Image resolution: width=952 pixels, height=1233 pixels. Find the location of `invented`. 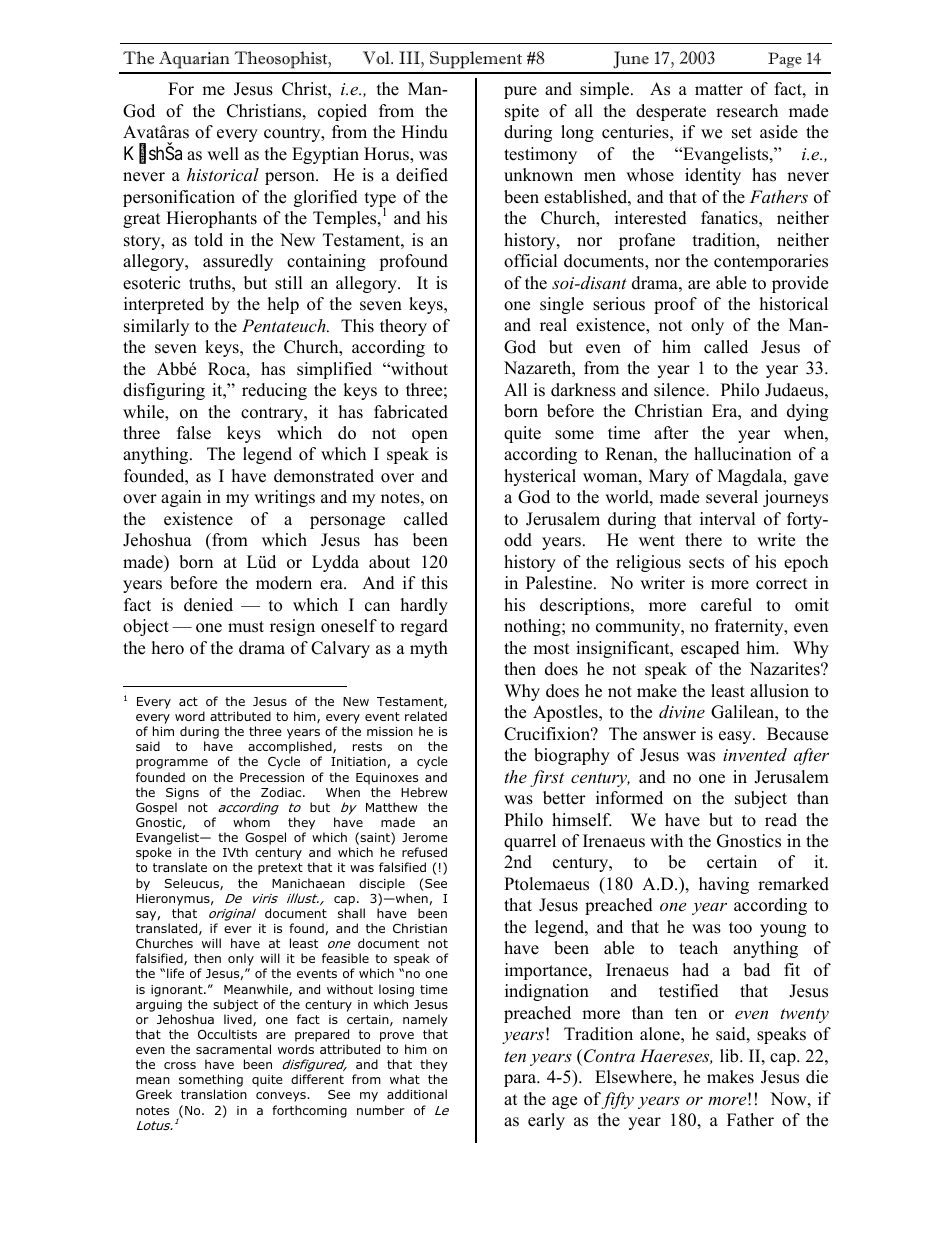

invented is located at coordinates (755, 754).
